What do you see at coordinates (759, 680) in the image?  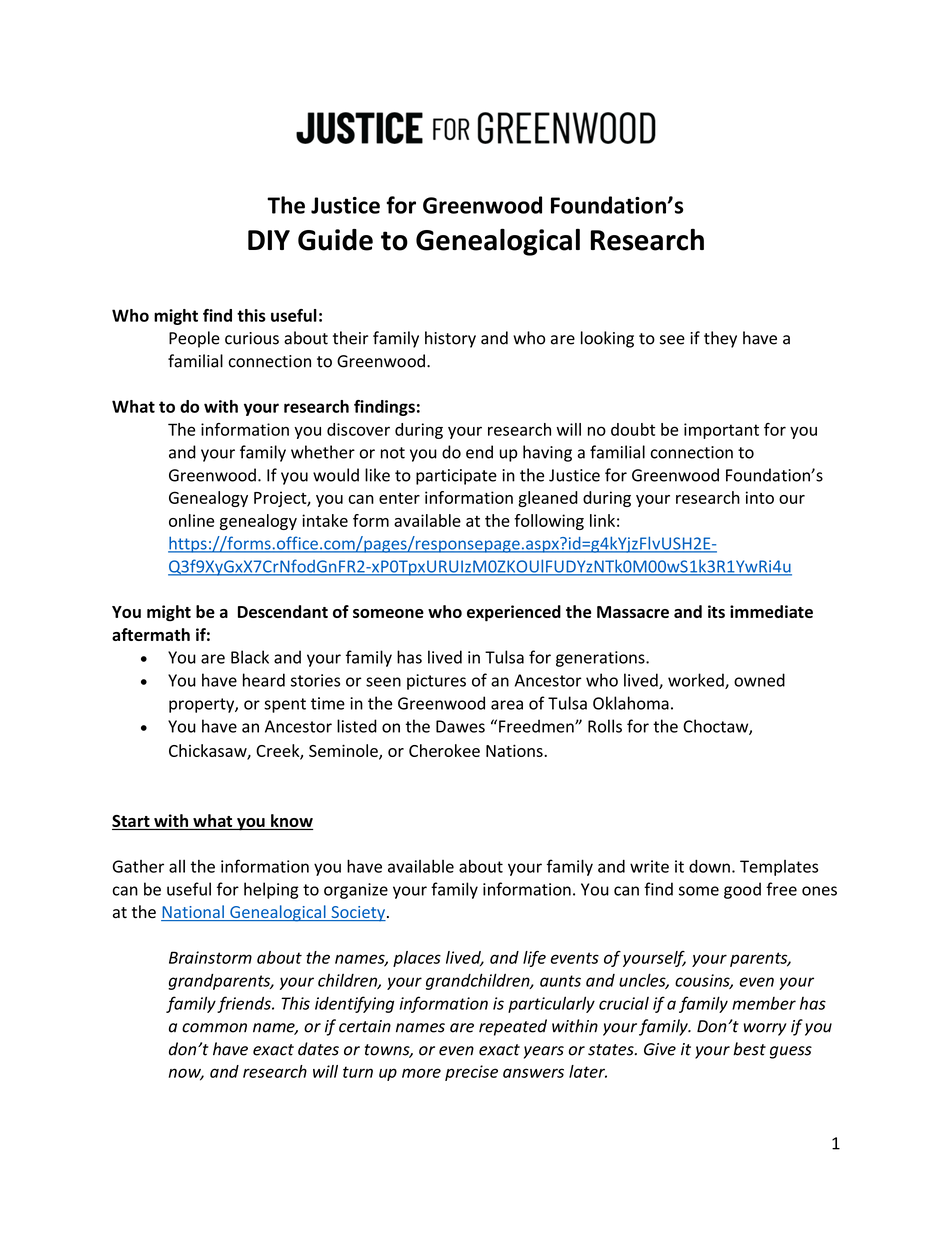 I see `owned` at bounding box center [759, 680].
